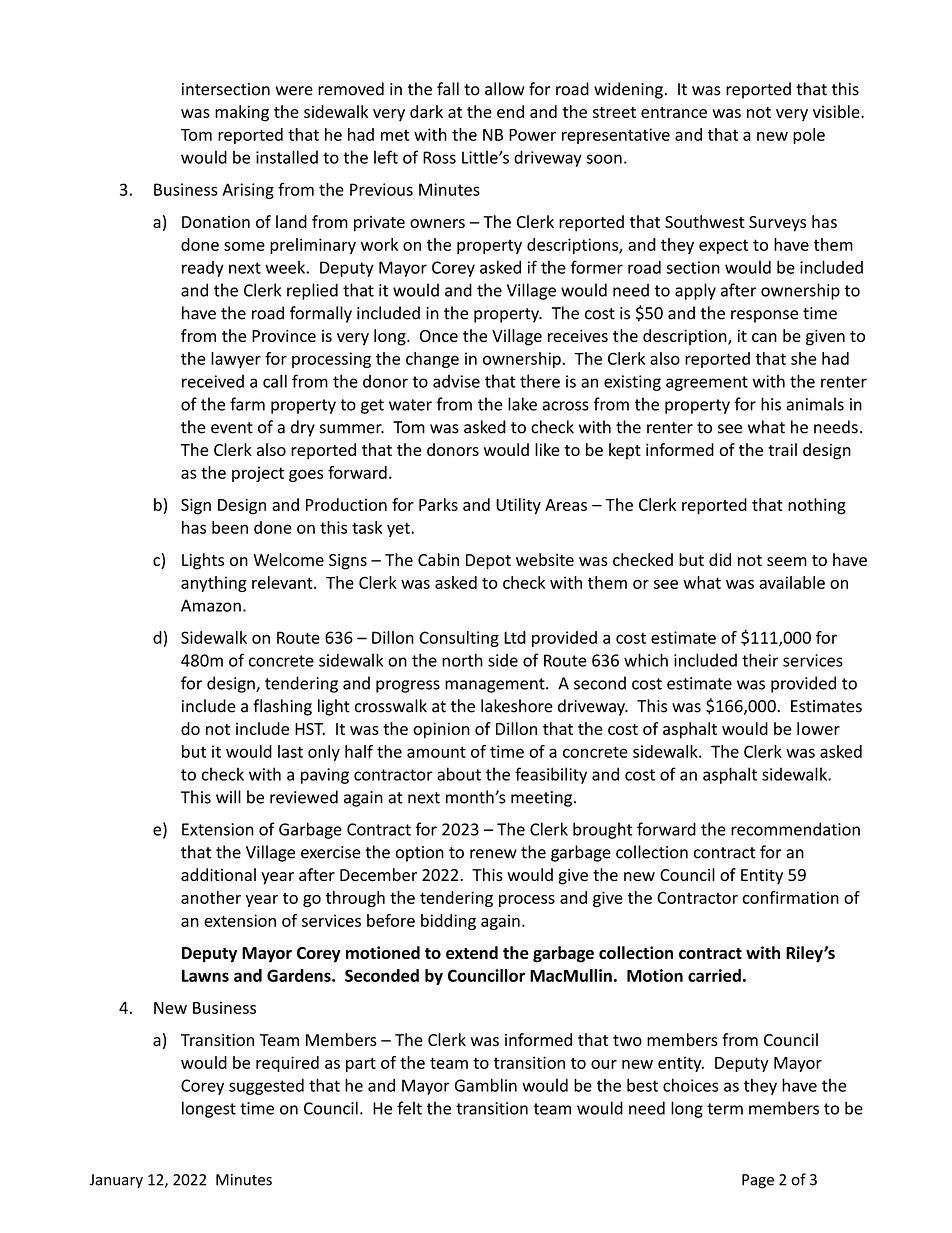 This document has height=1233, width=952. What do you see at coordinates (242, 113) in the document?
I see `making` at bounding box center [242, 113].
